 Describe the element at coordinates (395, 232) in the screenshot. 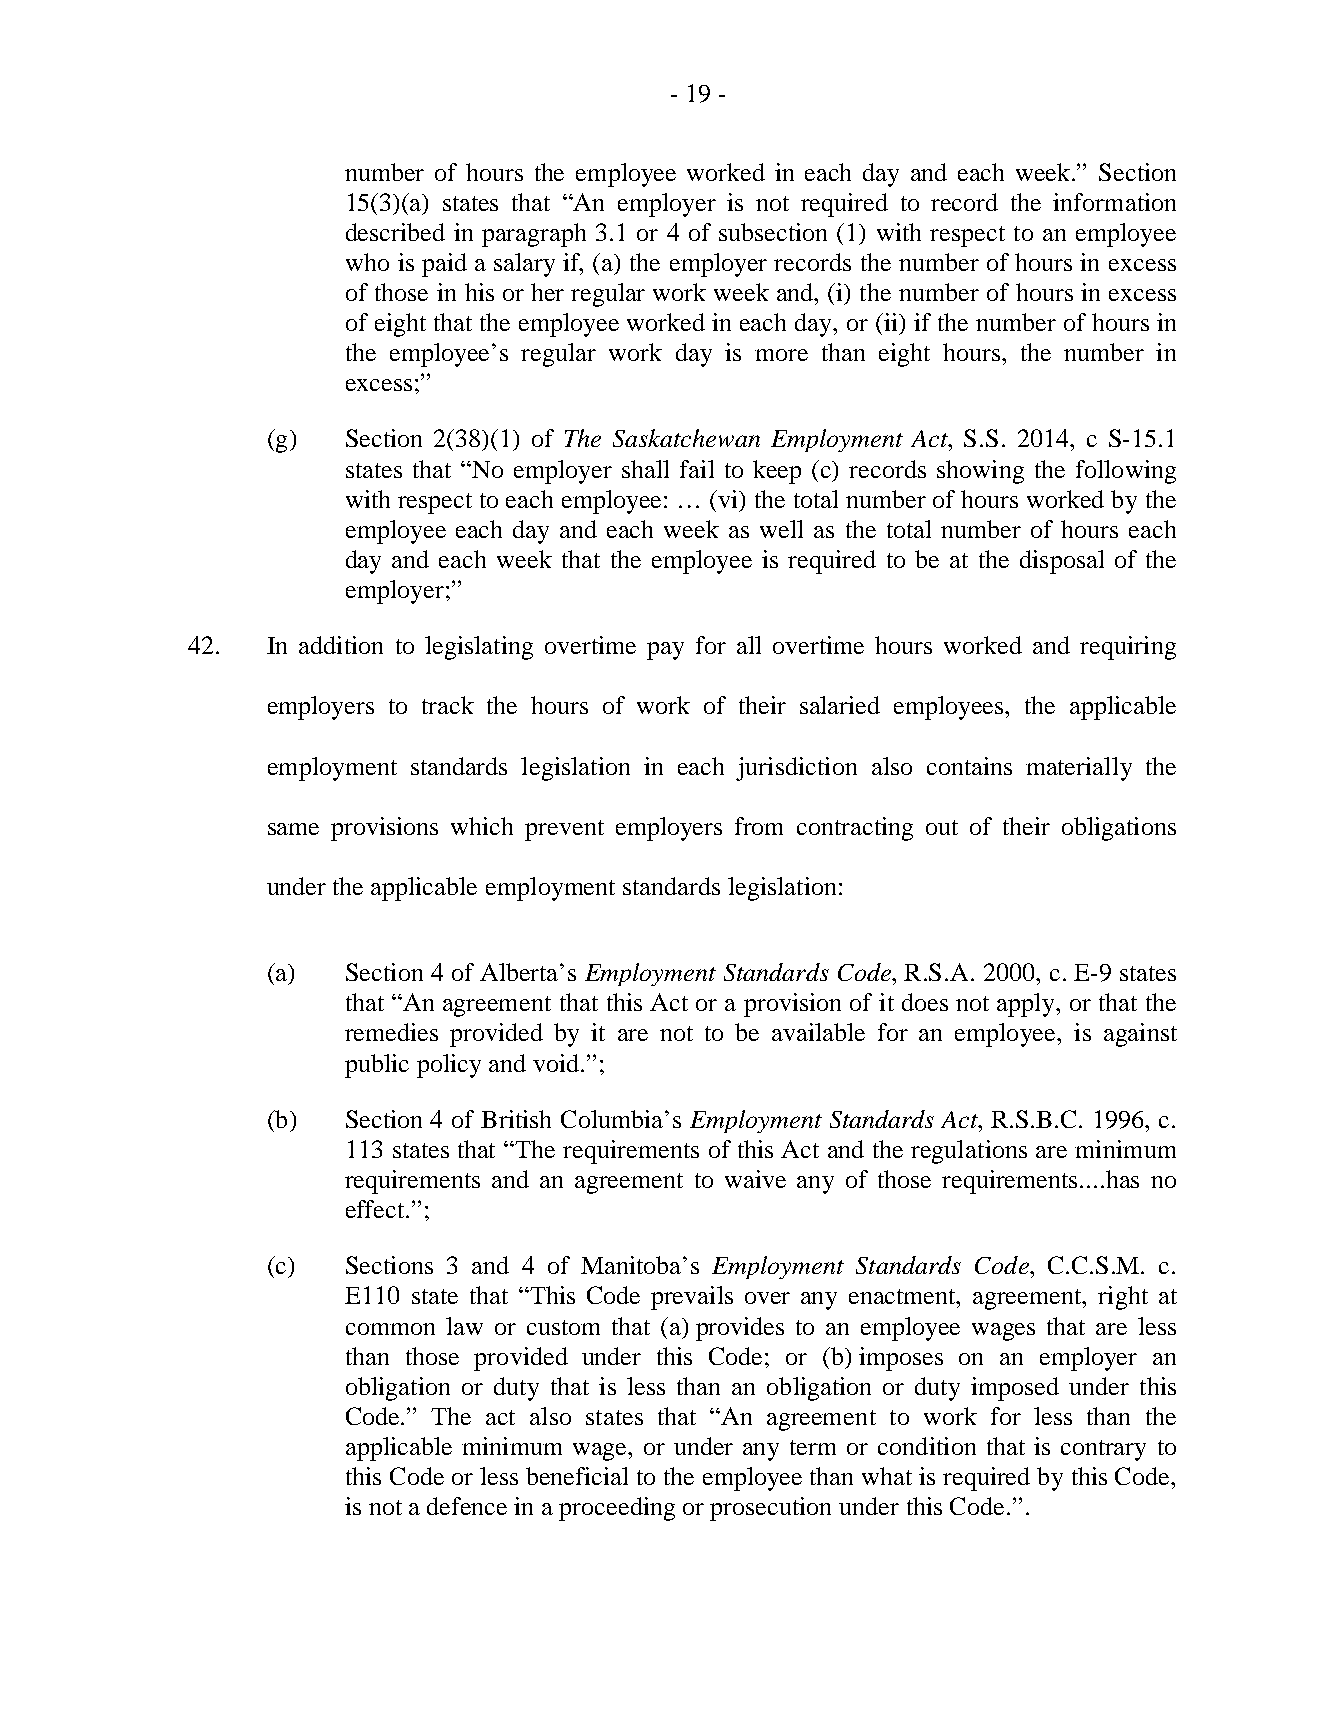

I see `described` at that location.
